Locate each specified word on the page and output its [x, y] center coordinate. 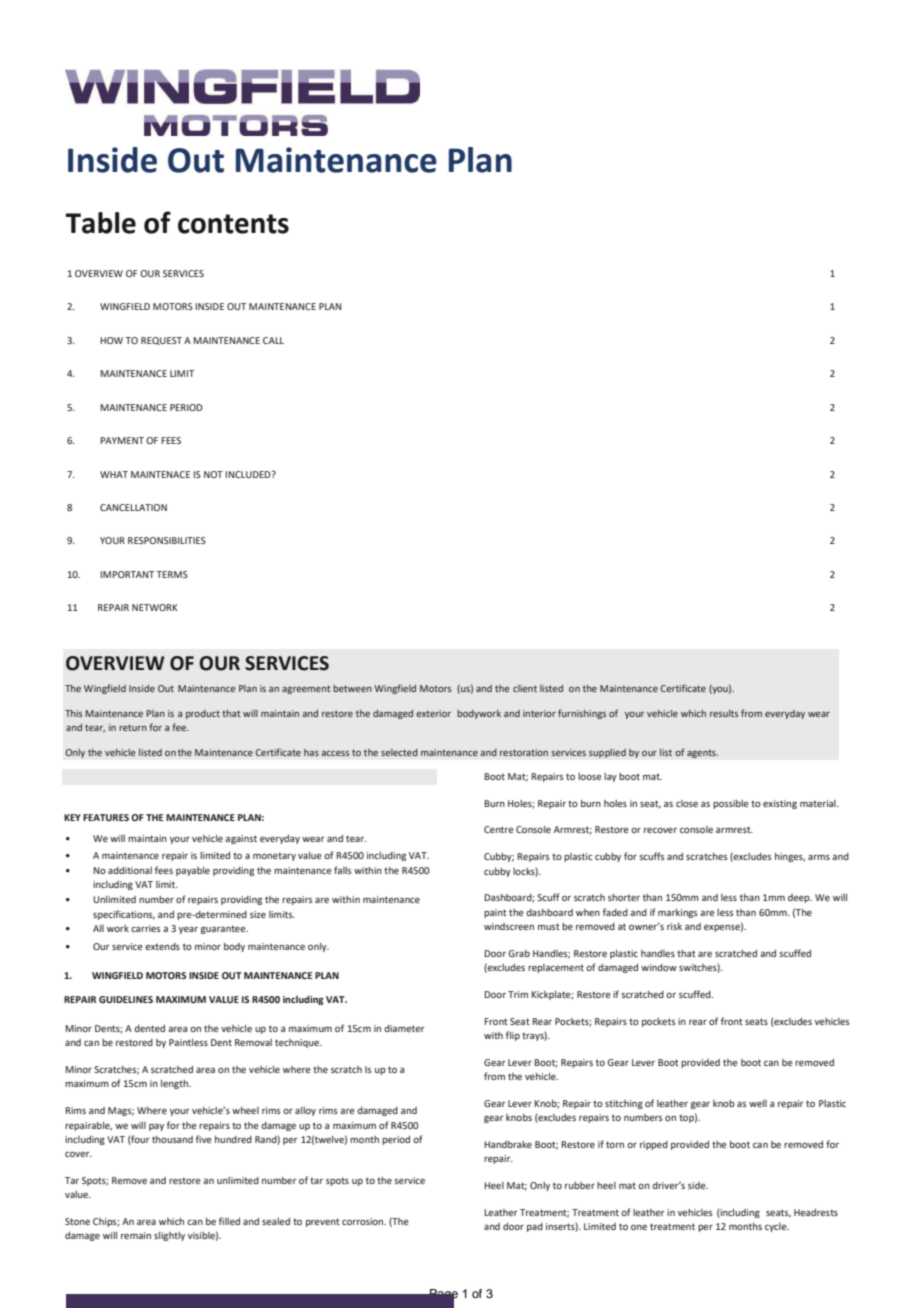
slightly [169, 1236]
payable [193, 871]
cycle [777, 1227]
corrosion [364, 1221]
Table [100, 223]
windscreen [509, 926]
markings [677, 913]
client [525, 688]
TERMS [172, 574]
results [724, 713]
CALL [273, 340]
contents [233, 224]
